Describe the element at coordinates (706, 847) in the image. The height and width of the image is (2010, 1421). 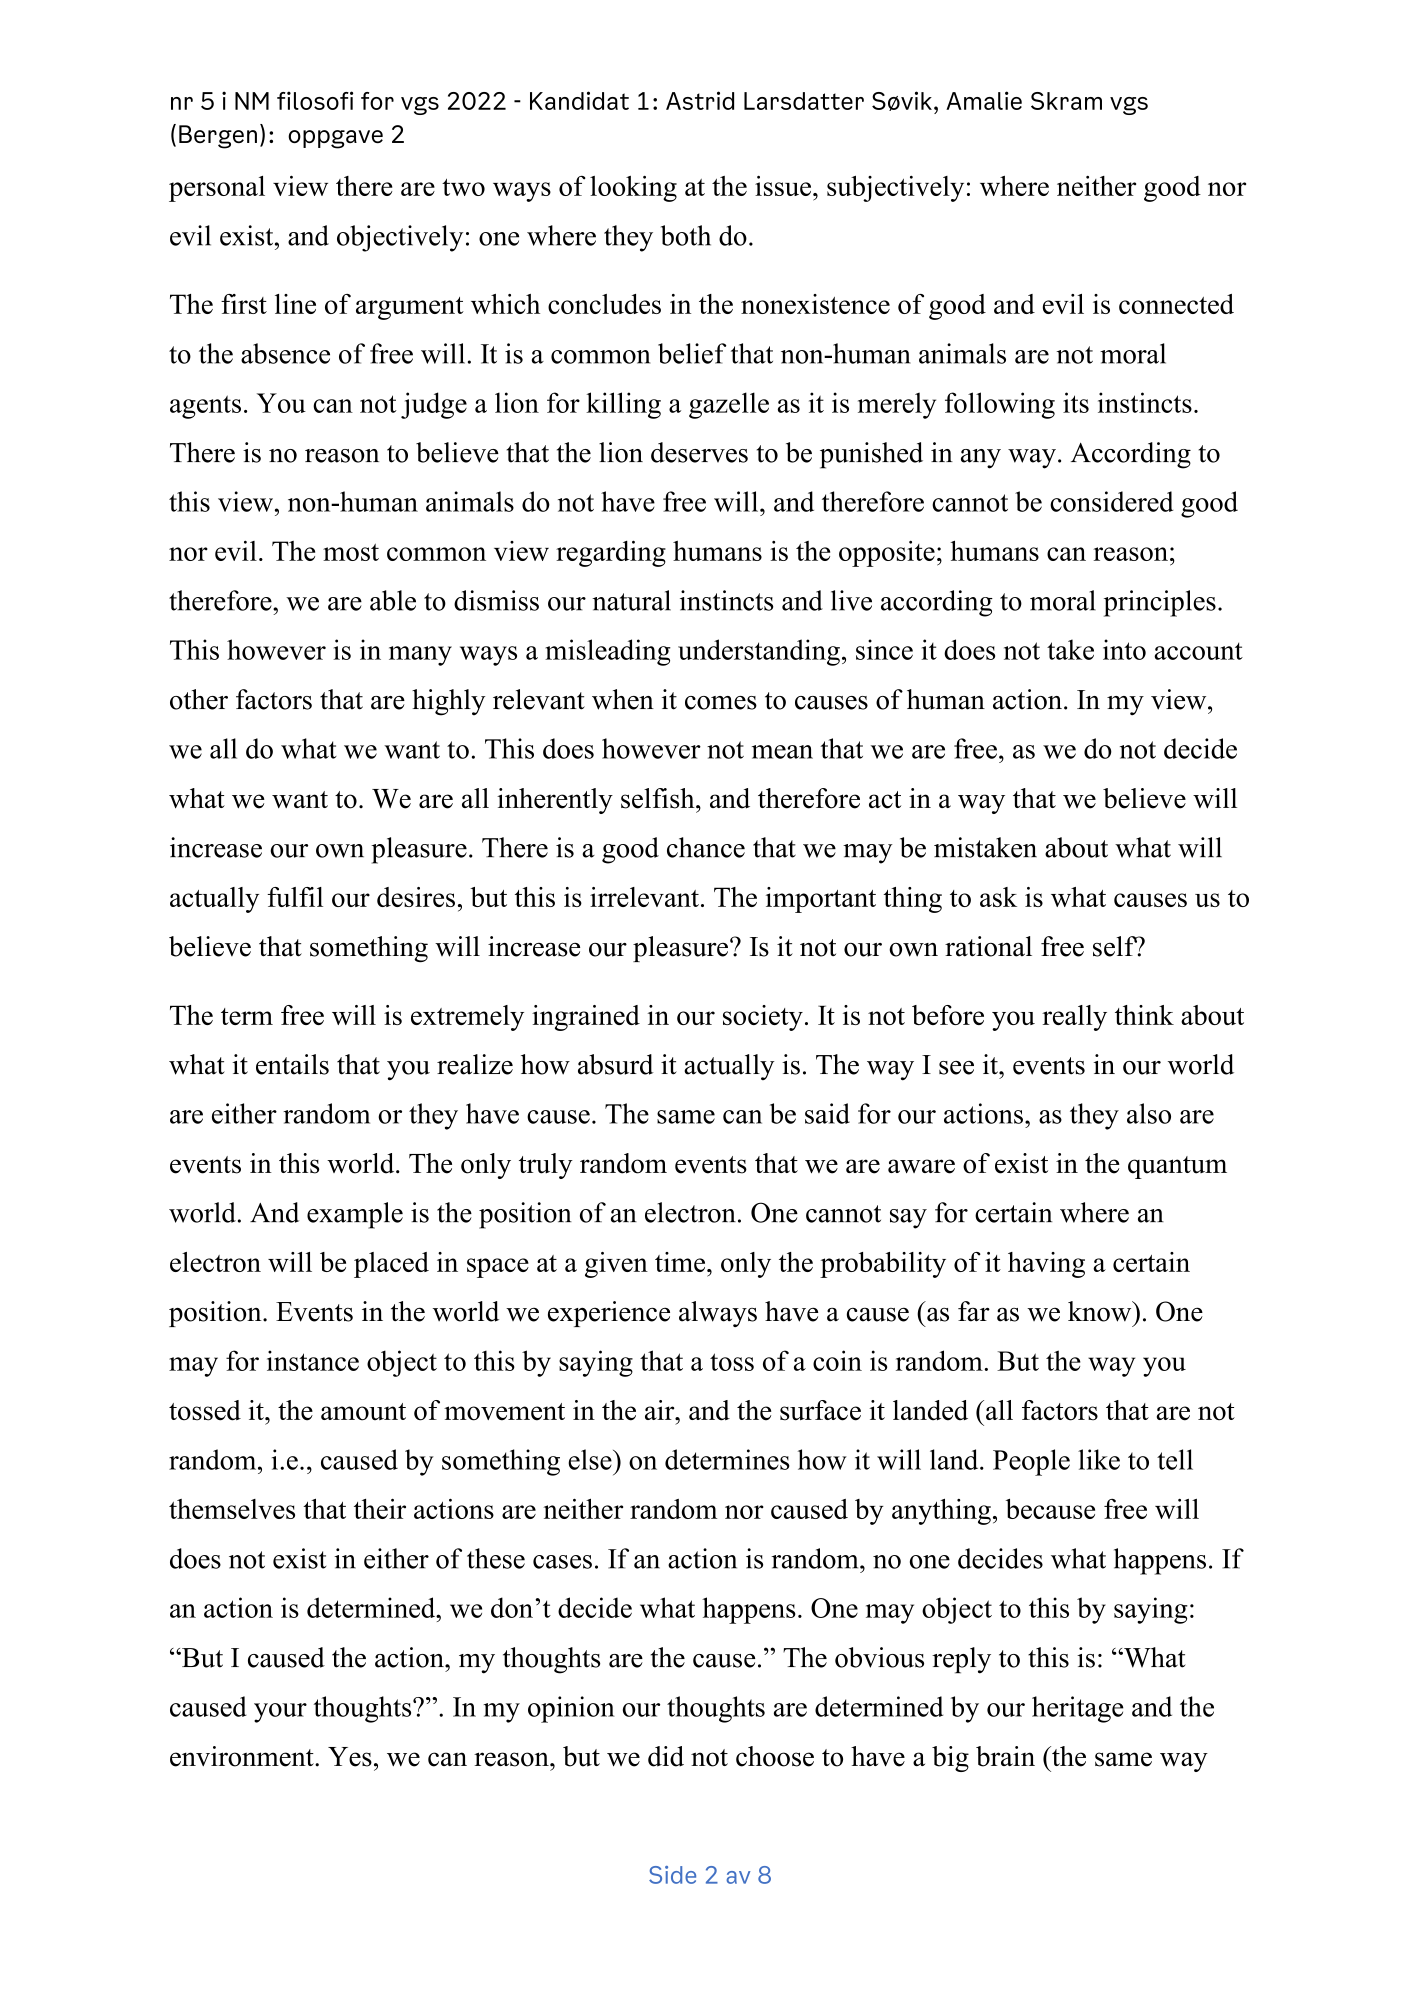
I see `chance` at that location.
